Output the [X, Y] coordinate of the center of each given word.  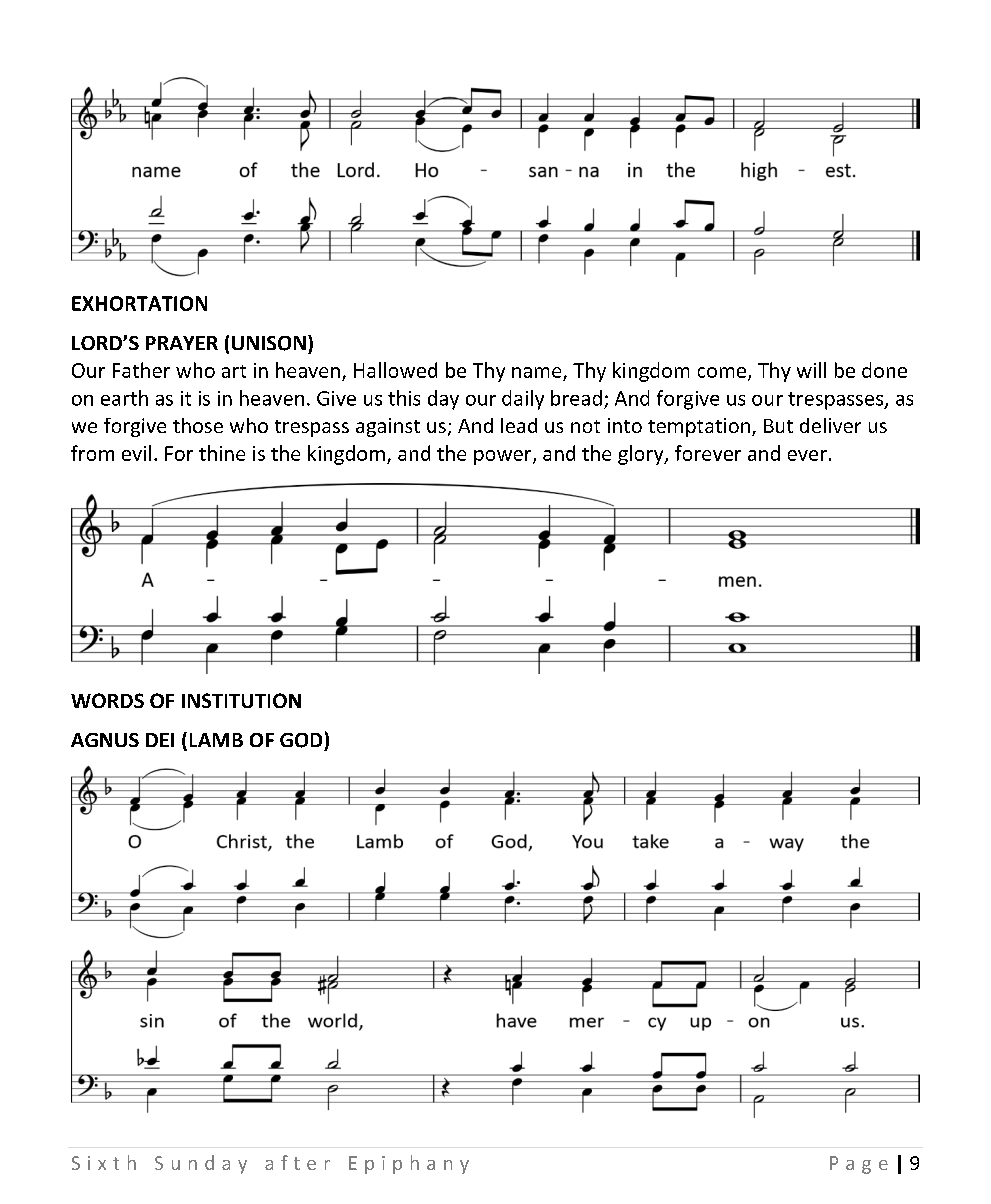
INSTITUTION [241, 700]
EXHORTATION [139, 303]
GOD [301, 740]
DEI [160, 740]
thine [222, 453]
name [536, 372]
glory [642, 455]
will [811, 370]
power [504, 457]
